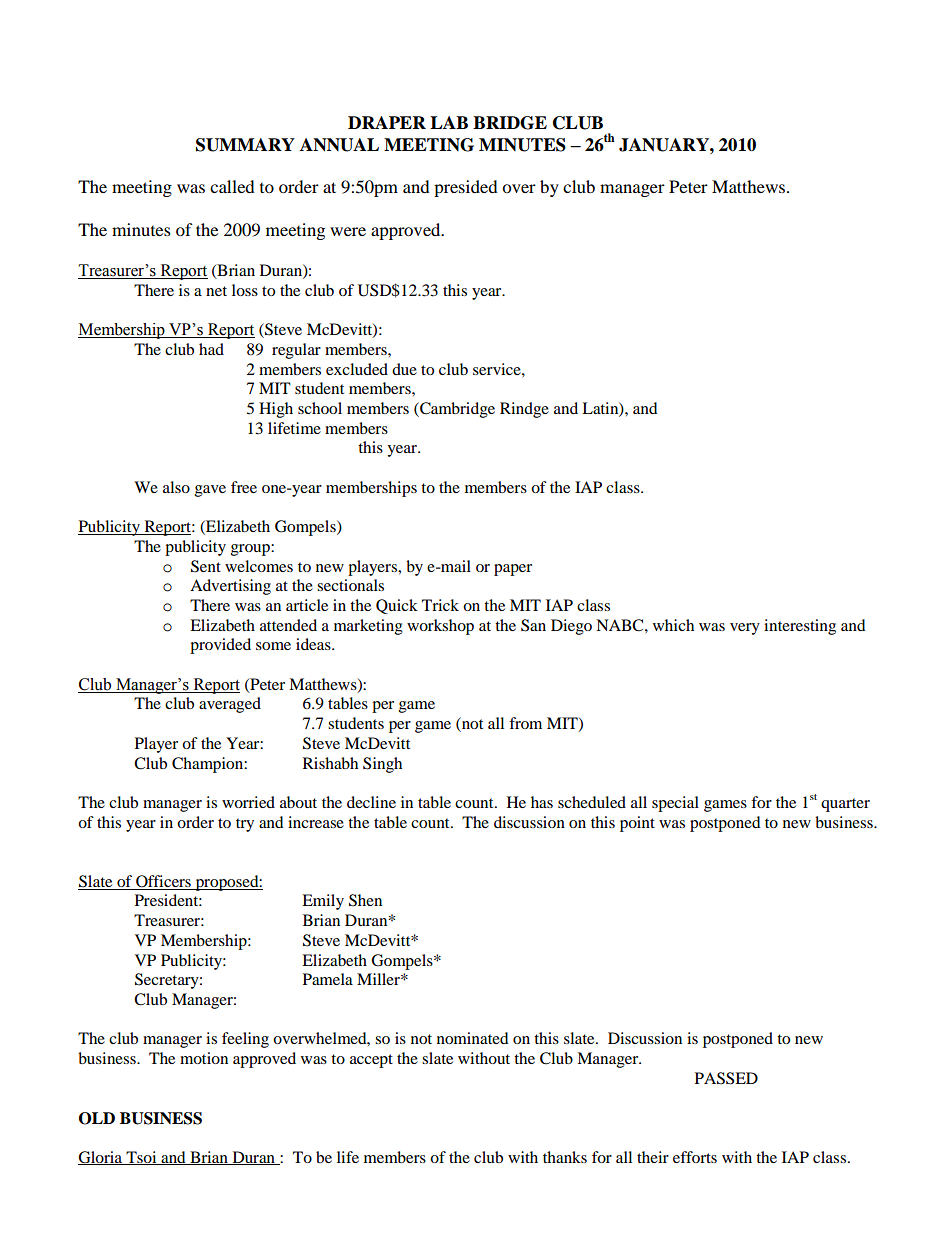 This image has height=1233, width=952. Describe the element at coordinates (440, 627) in the image. I see `workshop` at that location.
